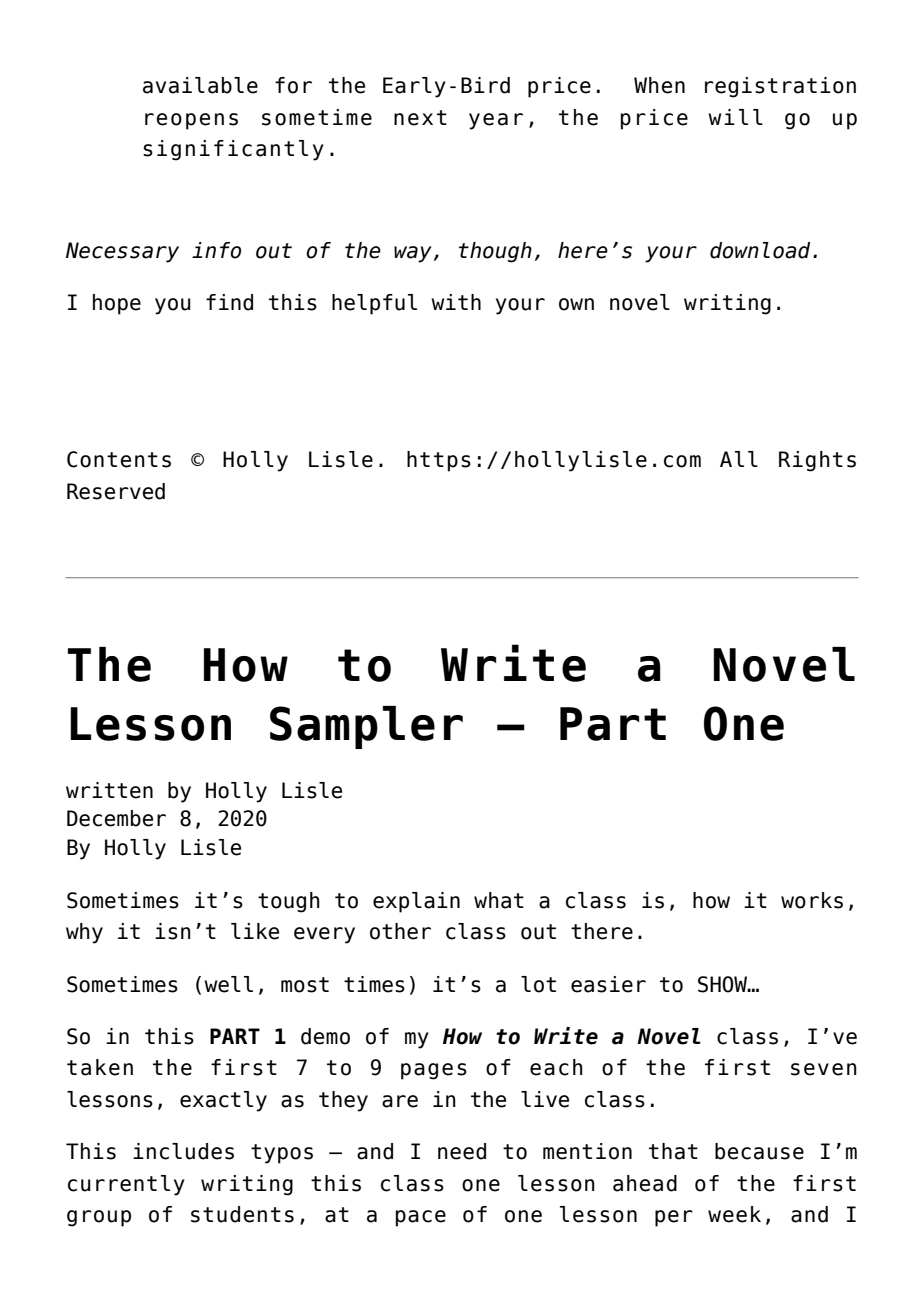 This screenshot has width=924, height=1308. I want to click on will, so click(735, 117).
